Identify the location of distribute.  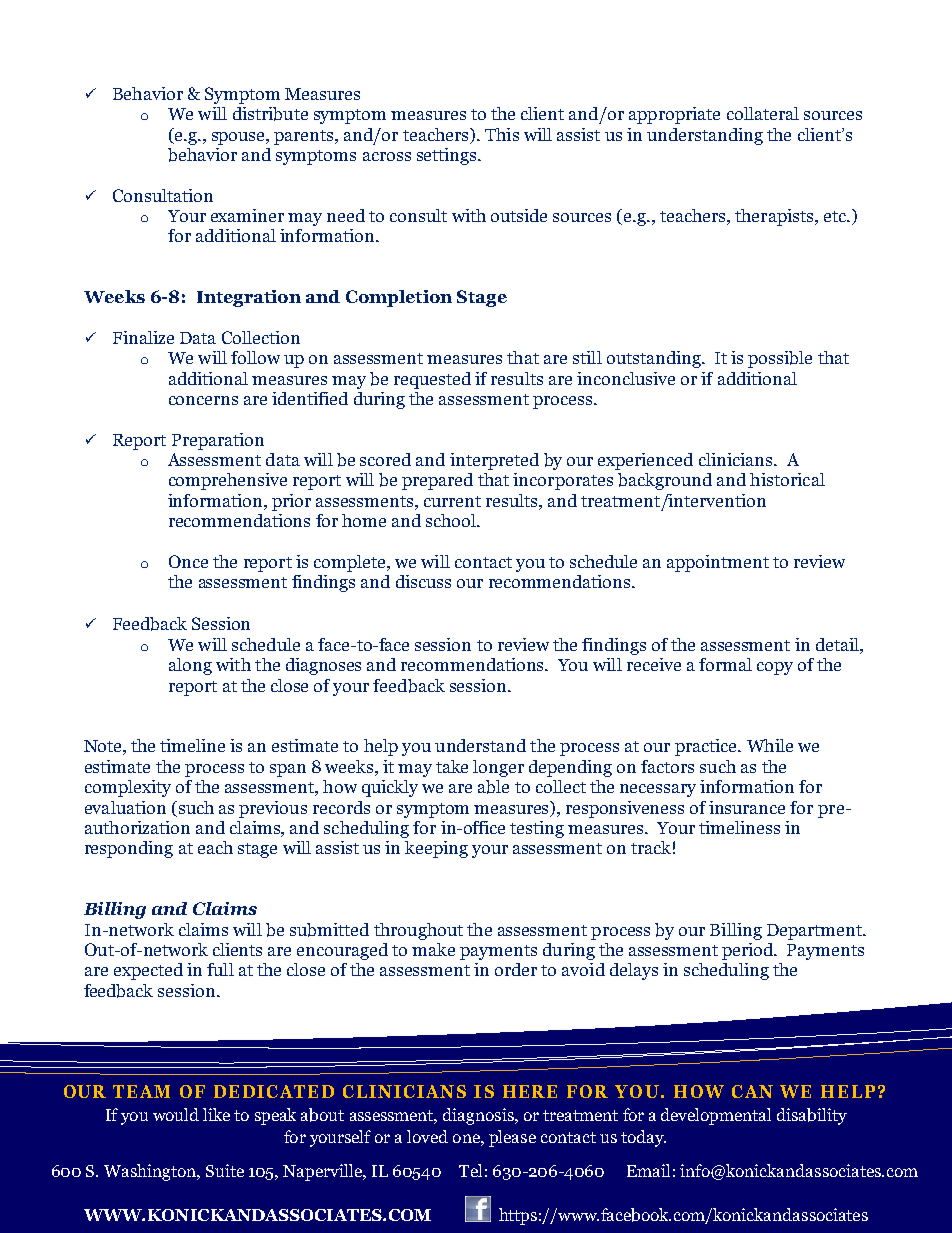
(270, 114).
